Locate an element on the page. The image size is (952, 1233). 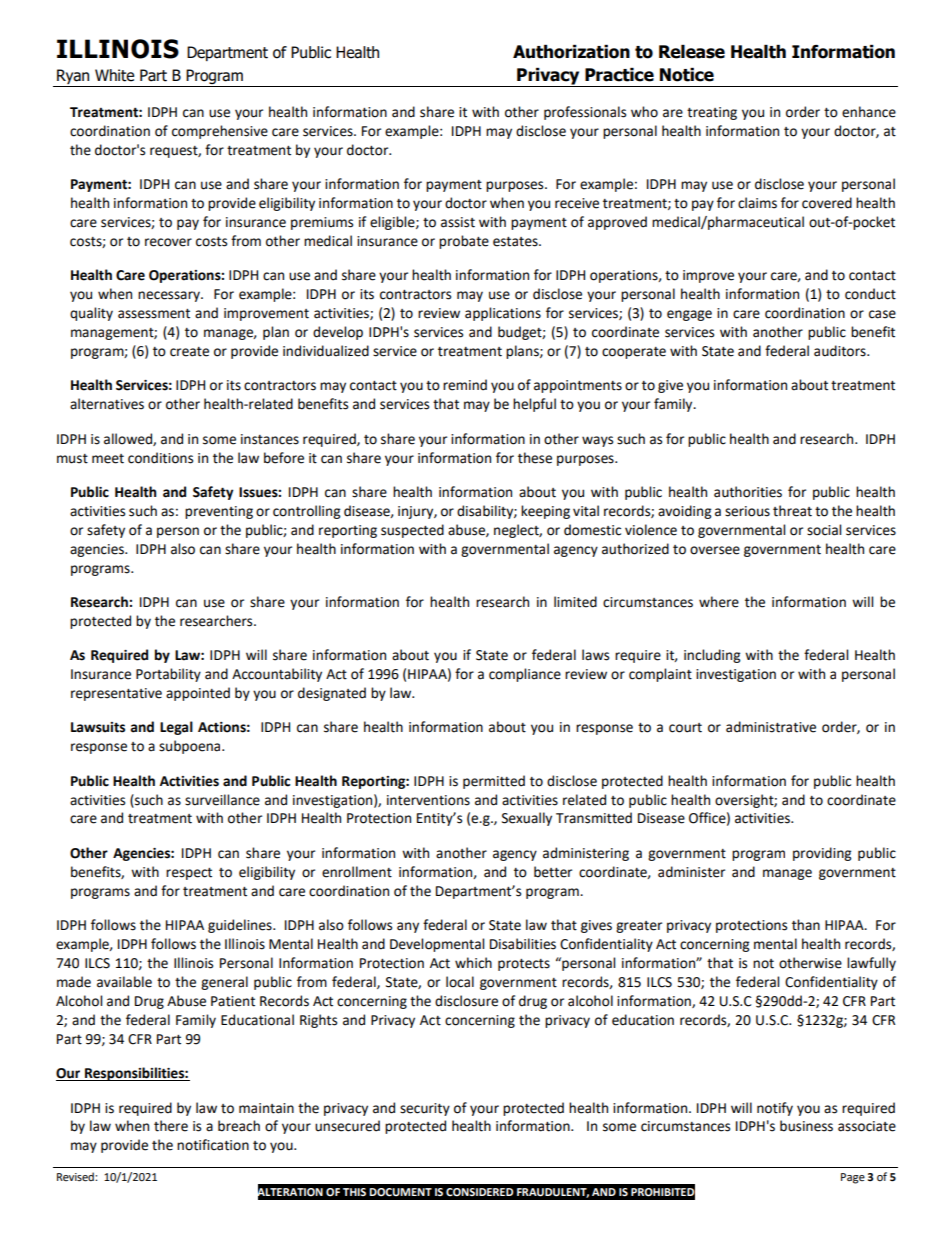
authorities is located at coordinates (748, 492).
